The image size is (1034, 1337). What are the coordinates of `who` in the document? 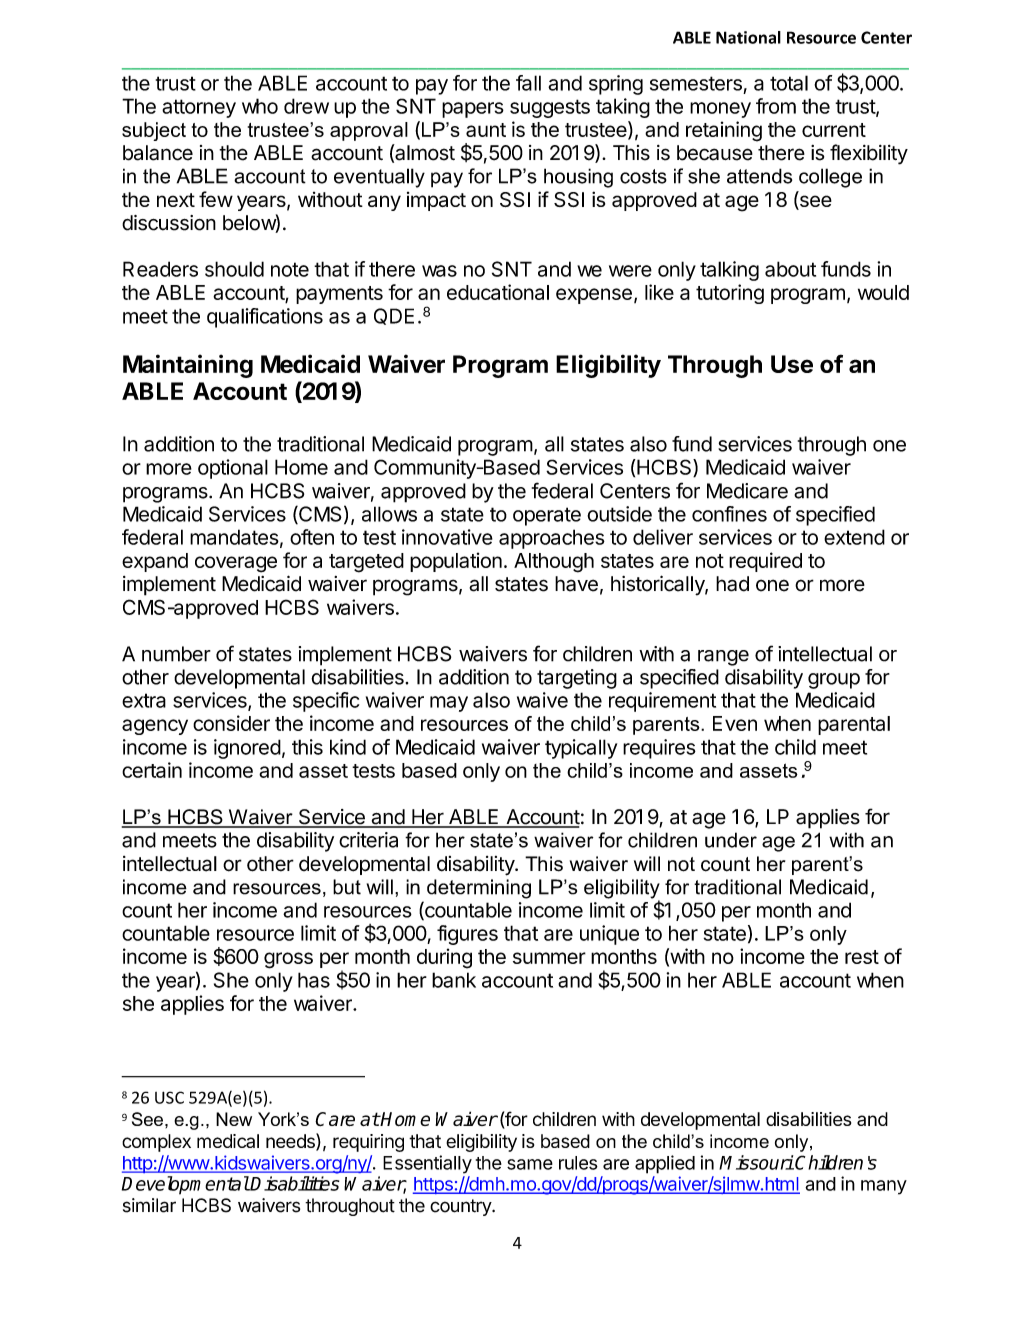 It's located at (260, 106).
